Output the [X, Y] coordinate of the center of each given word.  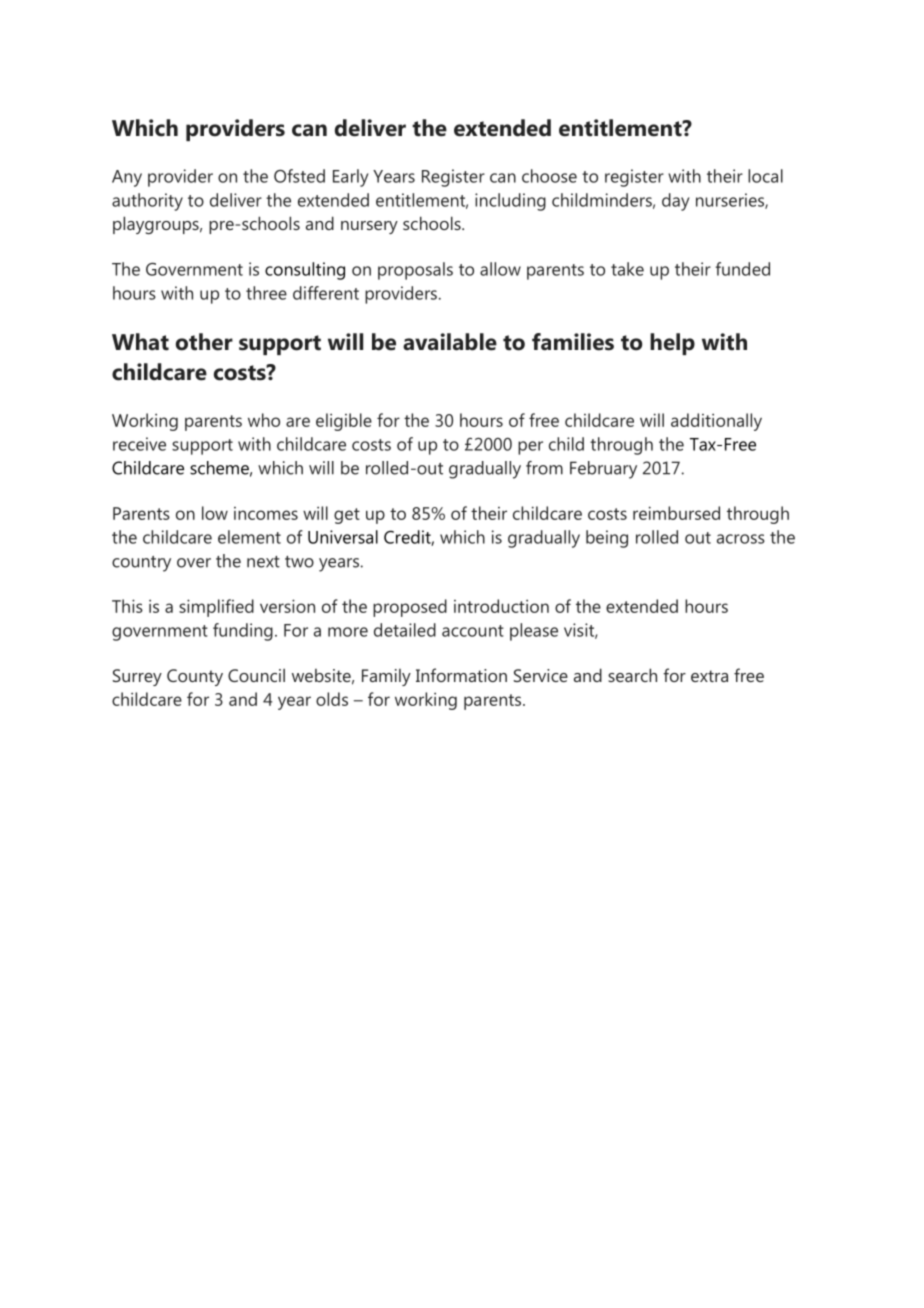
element [249, 537]
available [450, 342]
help [672, 344]
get [347, 516]
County [195, 677]
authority [147, 202]
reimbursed [676, 513]
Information [461, 675]
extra [709, 676]
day [675, 202]
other [204, 342]
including [510, 202]
